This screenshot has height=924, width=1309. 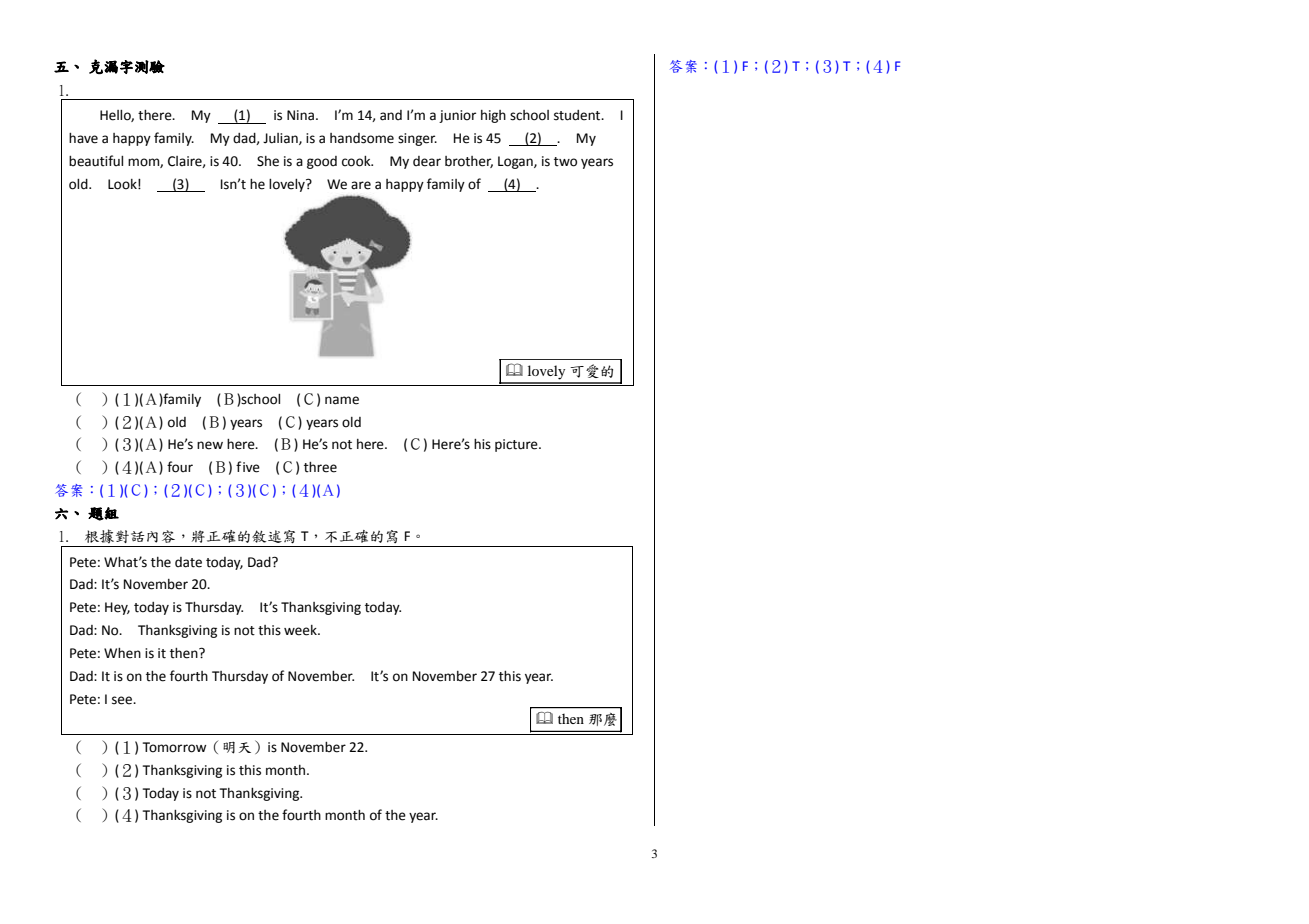 I want to click on see, so click(x=123, y=700).
